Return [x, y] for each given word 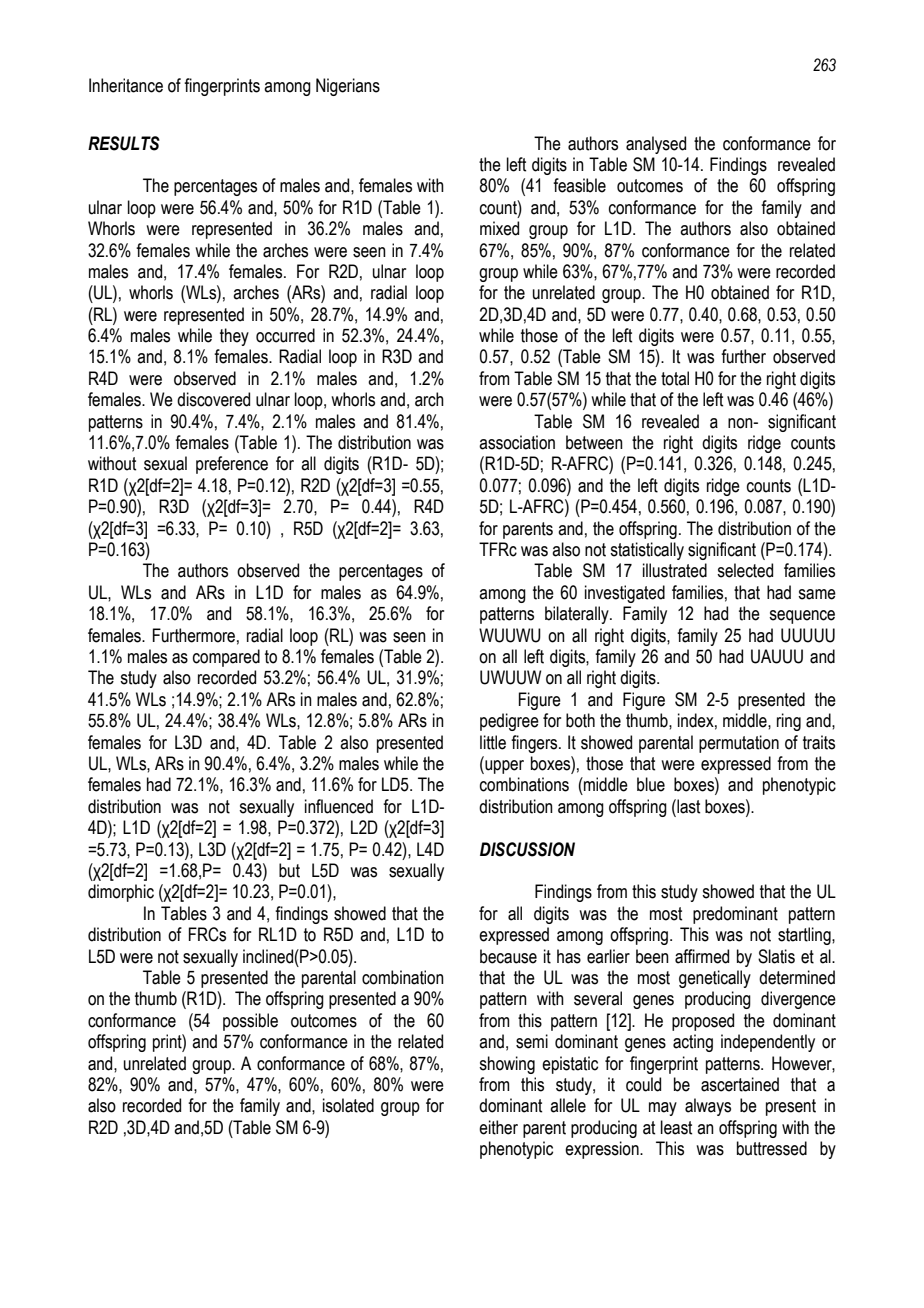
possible [250, 1022]
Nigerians [348, 87]
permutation [739, 744]
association [517, 442]
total [675, 378]
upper [503, 767]
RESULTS [124, 143]
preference [232, 465]
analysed [656, 145]
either [498, 1127]
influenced [339, 806]
